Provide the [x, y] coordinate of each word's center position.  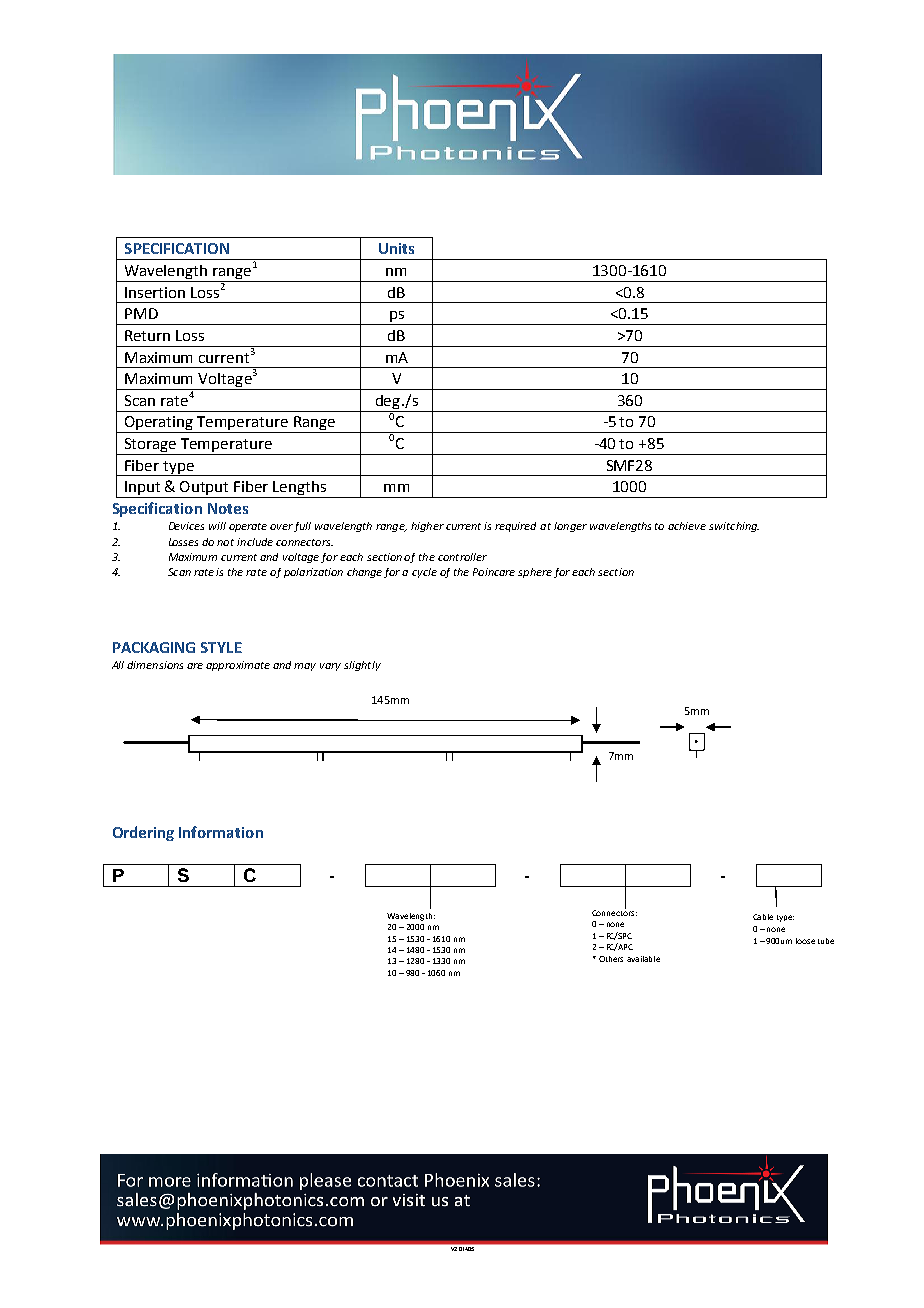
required [515, 527]
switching [734, 527]
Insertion [155, 292]
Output [205, 489]
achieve [687, 526]
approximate [238, 666]
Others [611, 959]
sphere [535, 573]
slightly [362, 666]
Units [396, 248]
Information [221, 832]
